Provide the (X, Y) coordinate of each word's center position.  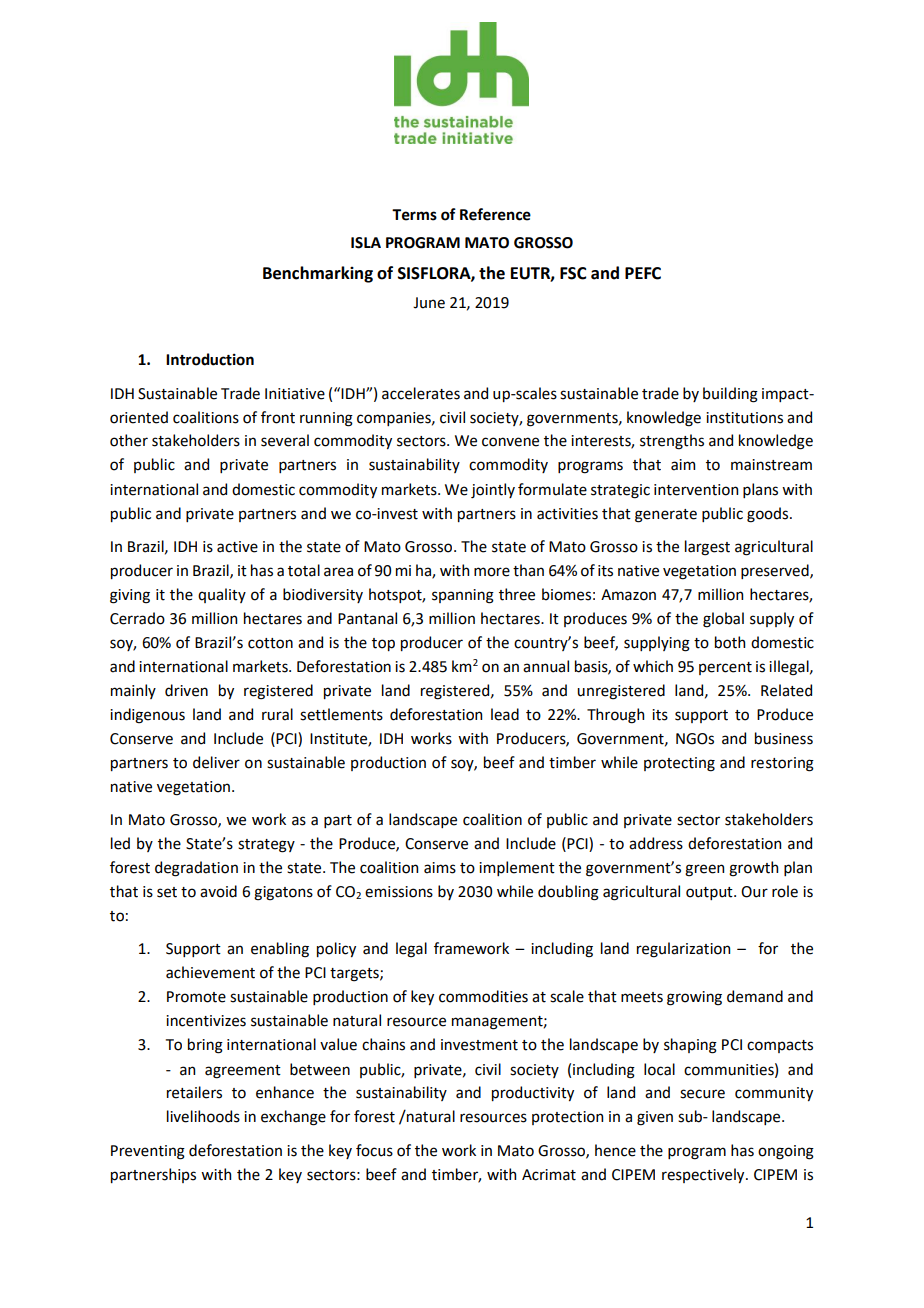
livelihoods (203, 1116)
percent (725, 668)
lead (505, 714)
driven (186, 690)
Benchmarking (318, 274)
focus (374, 1150)
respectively (704, 1175)
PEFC (643, 273)
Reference (495, 214)
